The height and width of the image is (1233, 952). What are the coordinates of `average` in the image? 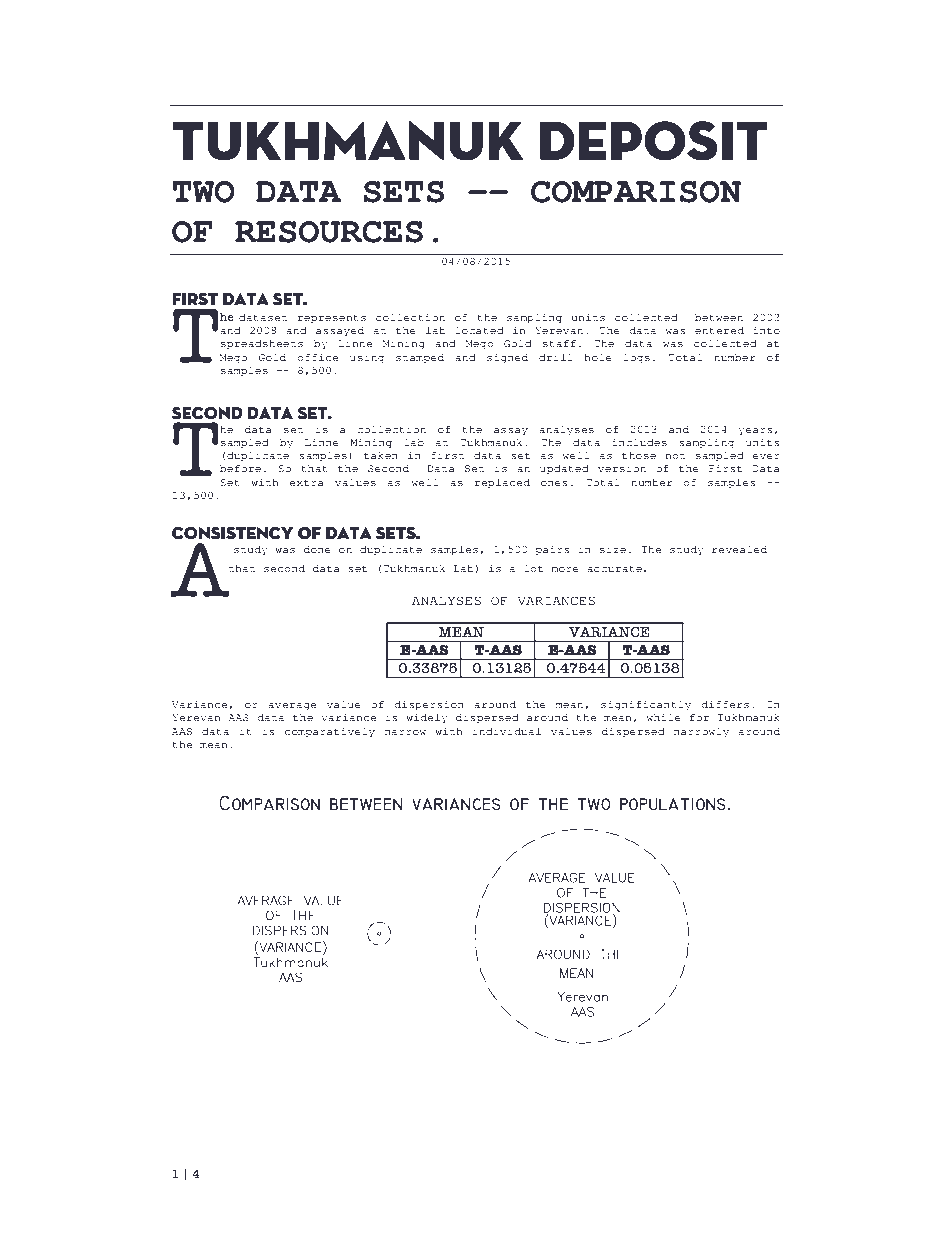 It's located at (292, 707).
